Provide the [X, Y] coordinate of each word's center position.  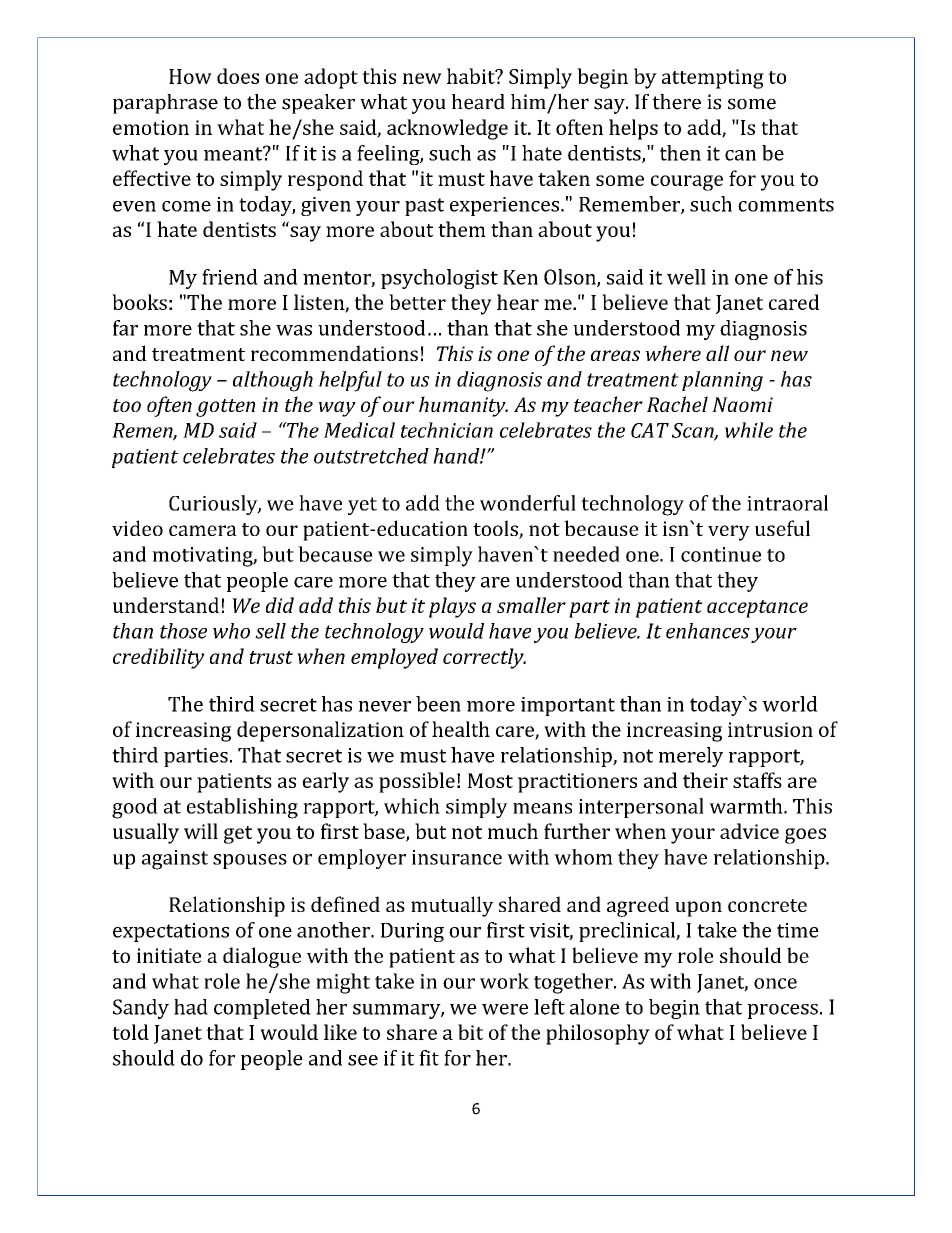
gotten [225, 408]
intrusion [770, 729]
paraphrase [165, 104]
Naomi [742, 404]
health [461, 729]
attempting [713, 79]
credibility [159, 658]
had [191, 1007]
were [505, 1009]
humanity [463, 406]
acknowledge [447, 129]
